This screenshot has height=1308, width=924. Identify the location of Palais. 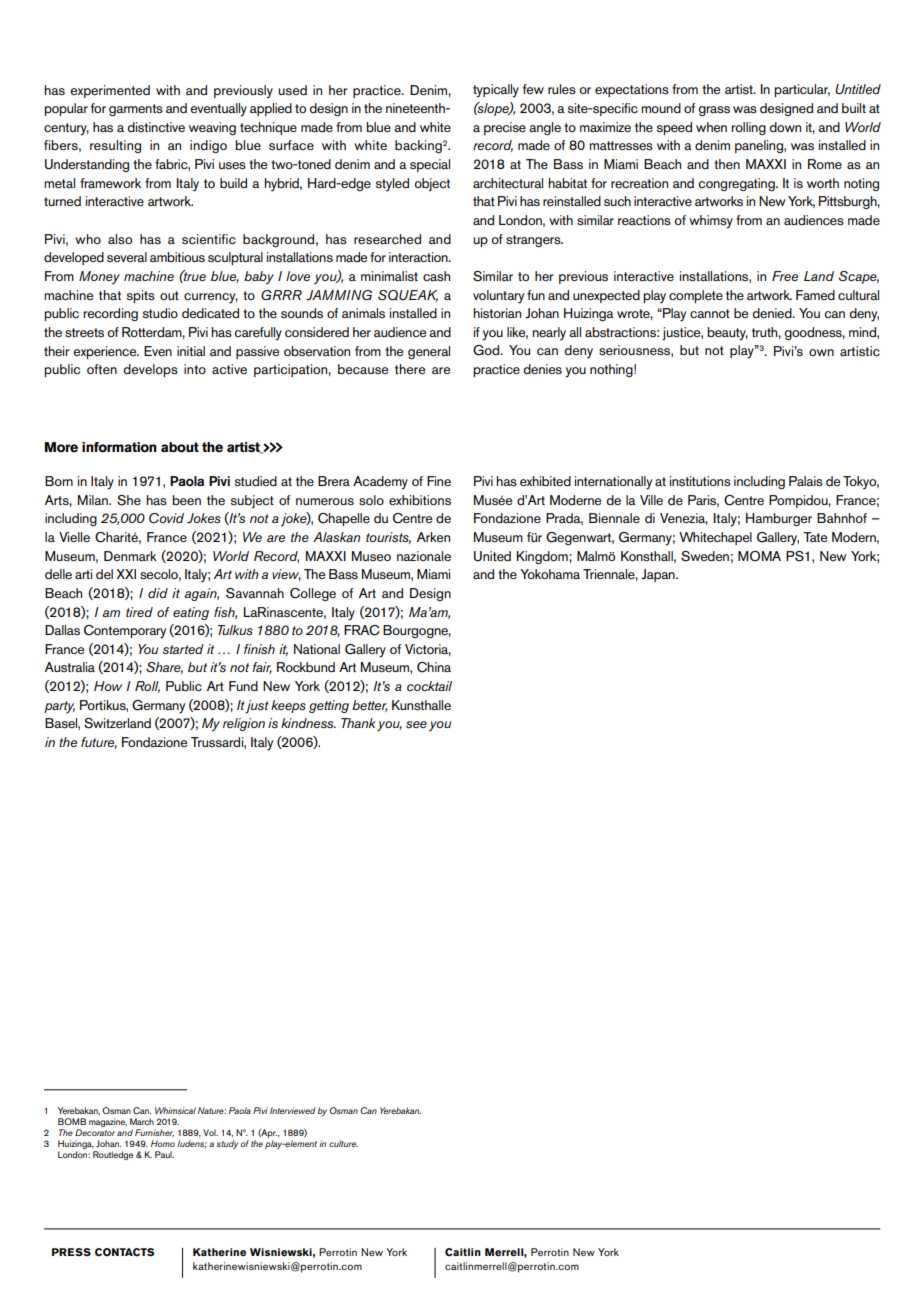
(806, 481).
